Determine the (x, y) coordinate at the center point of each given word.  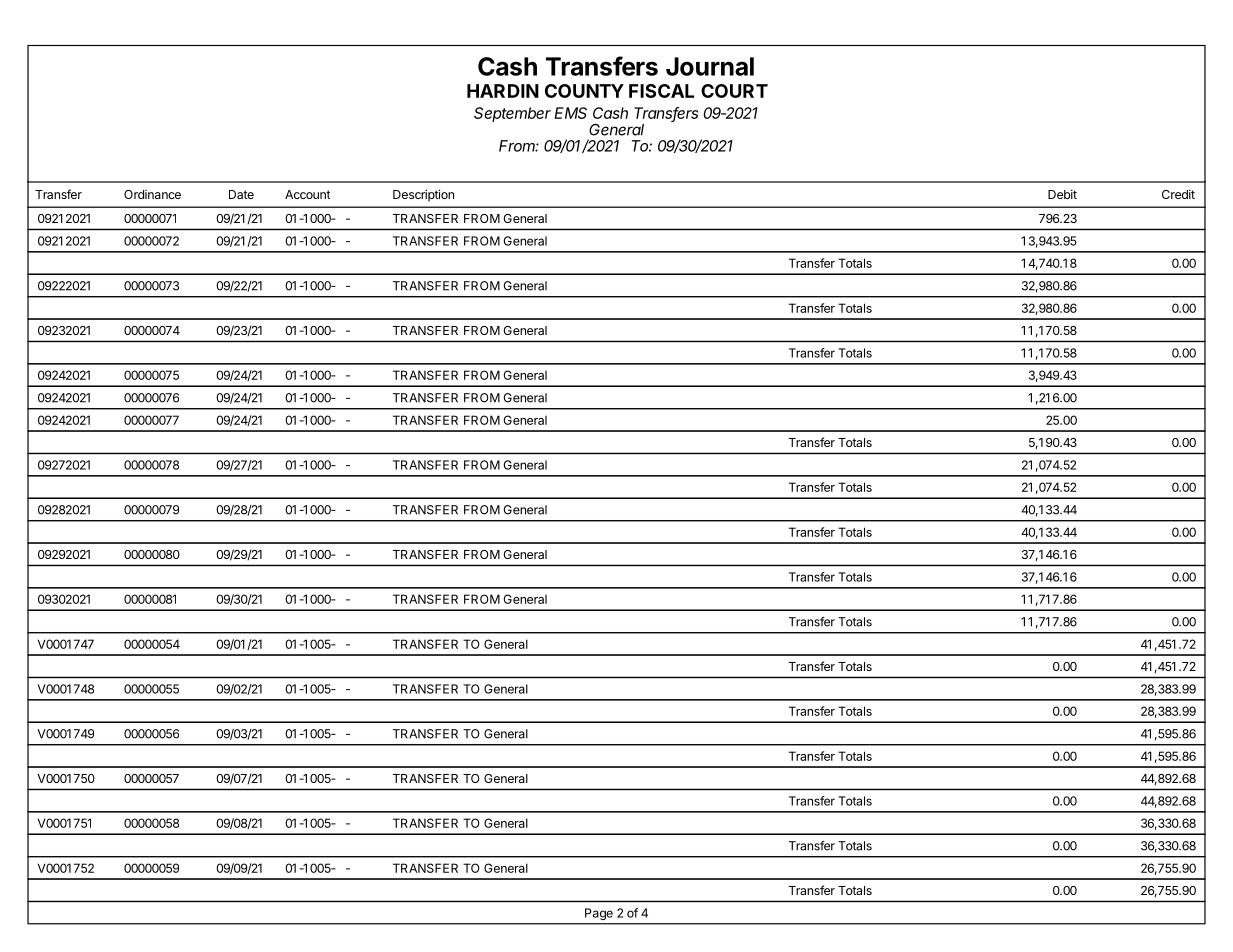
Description (423, 195)
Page (599, 914)
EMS (570, 113)
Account (307, 194)
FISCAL (661, 91)
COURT (734, 91)
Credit (1178, 194)
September (512, 114)
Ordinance (152, 194)
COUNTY (584, 91)
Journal (710, 66)
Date (241, 194)
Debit (1062, 194)
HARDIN (503, 91)
